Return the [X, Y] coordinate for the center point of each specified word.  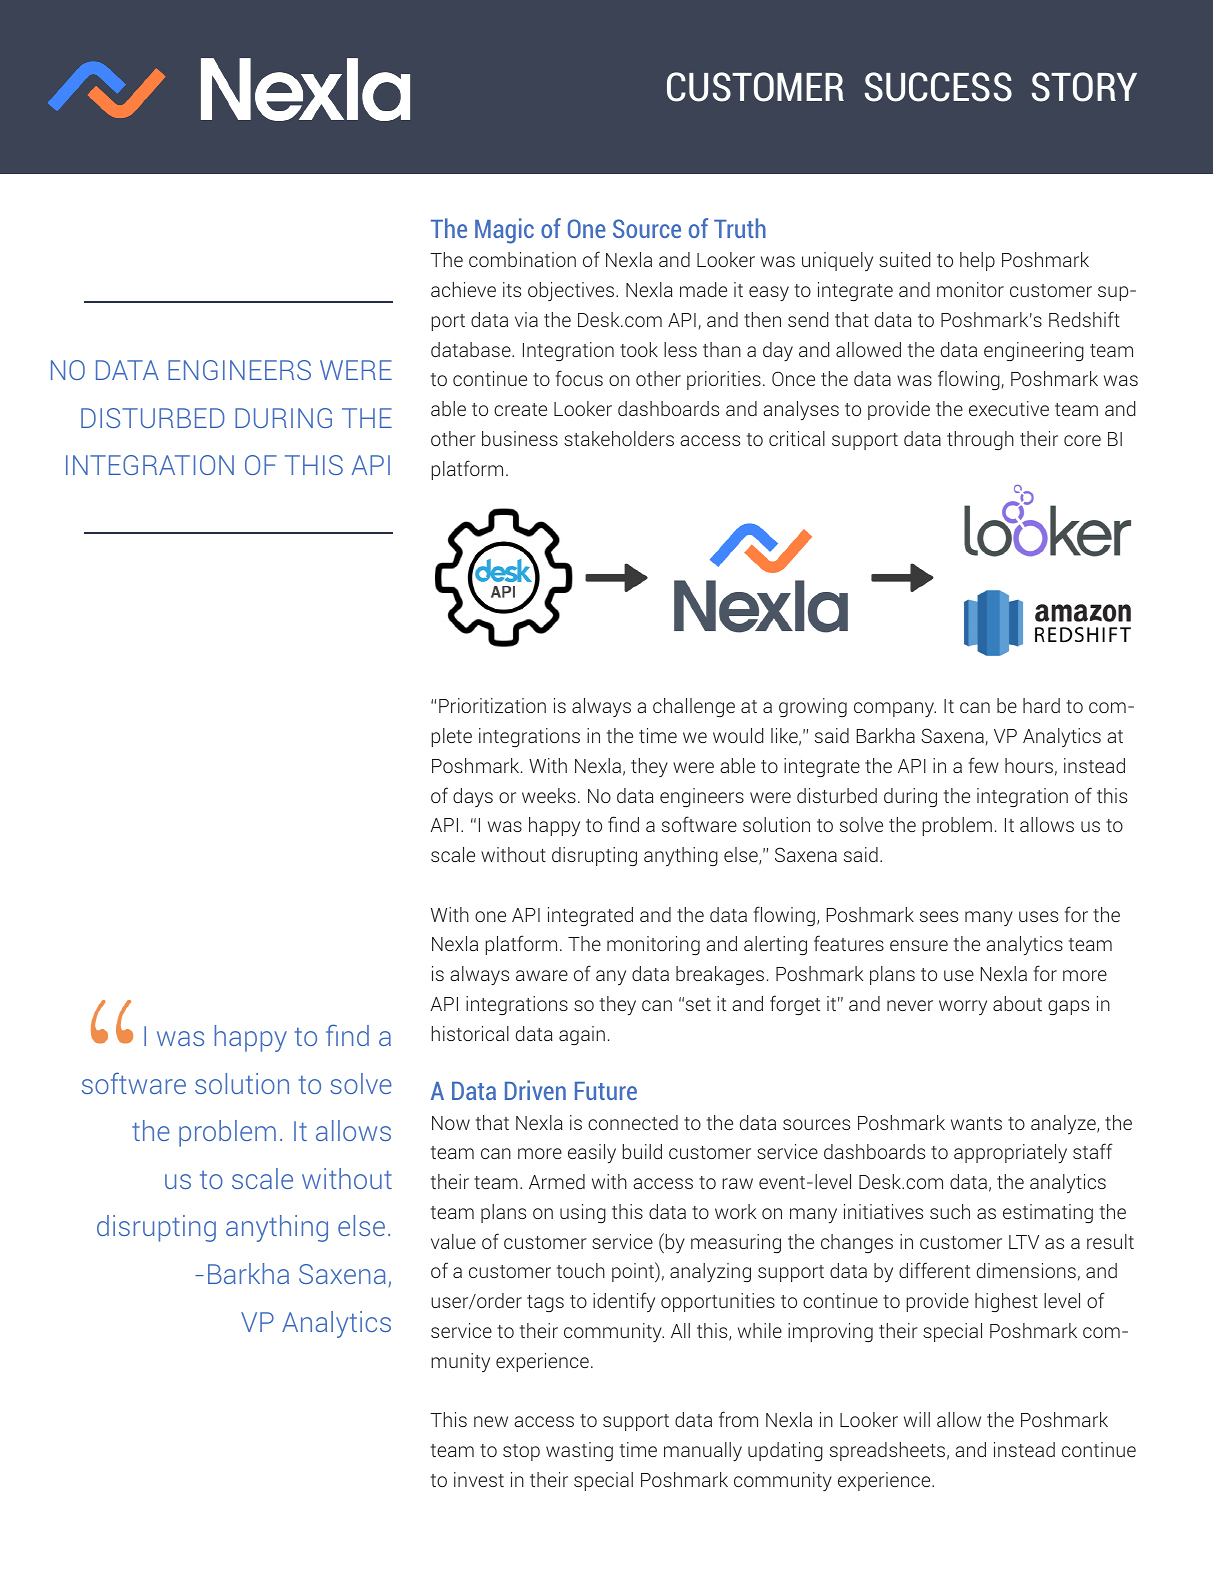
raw [737, 1183]
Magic [504, 231]
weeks [549, 795]
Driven [535, 1090]
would [738, 735]
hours [1029, 765]
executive [1009, 408]
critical [797, 438]
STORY [1084, 87]
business [520, 438]
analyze [1064, 1124]
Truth [740, 228]
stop [521, 1452]
